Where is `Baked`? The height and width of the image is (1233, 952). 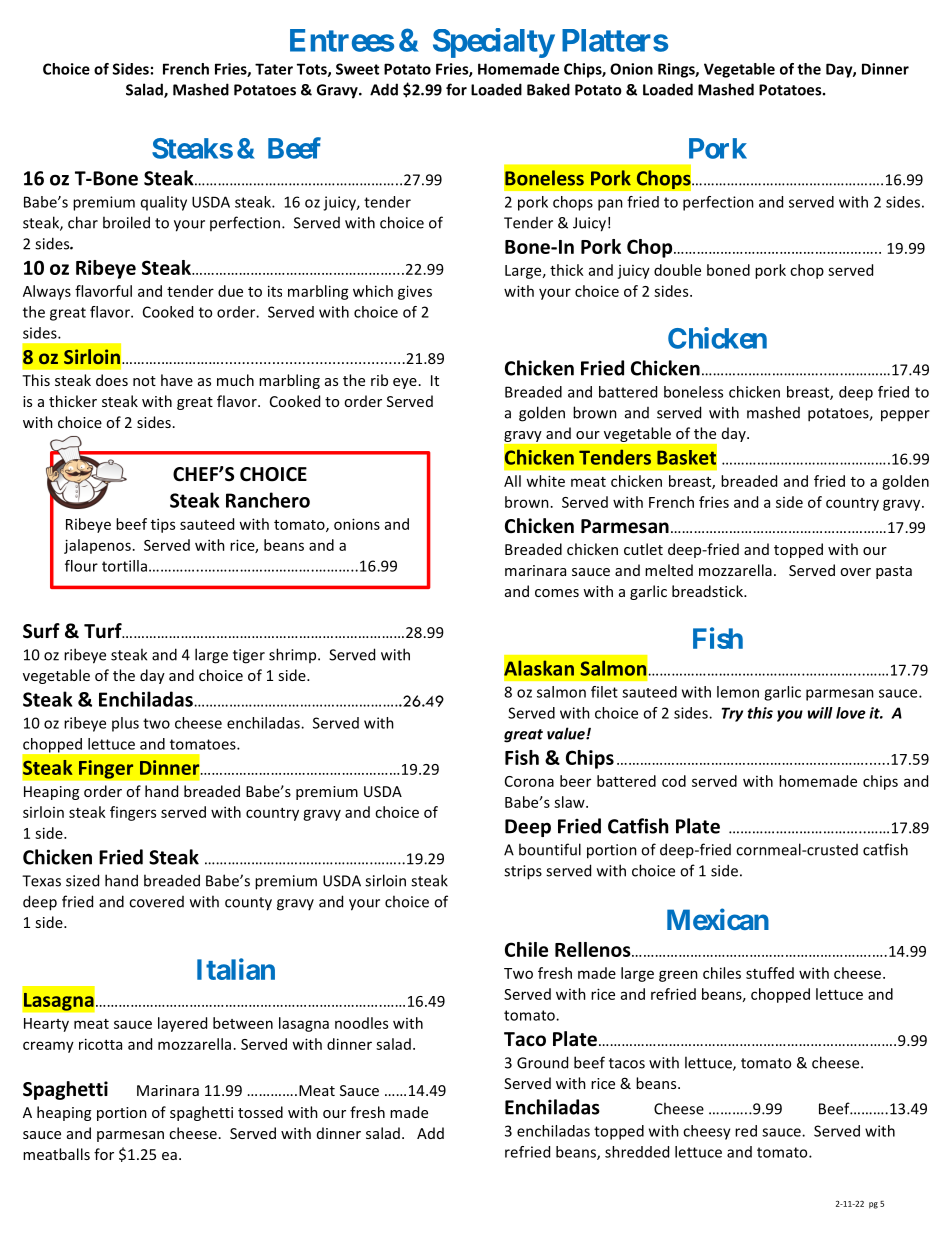
Baked is located at coordinates (548, 89).
